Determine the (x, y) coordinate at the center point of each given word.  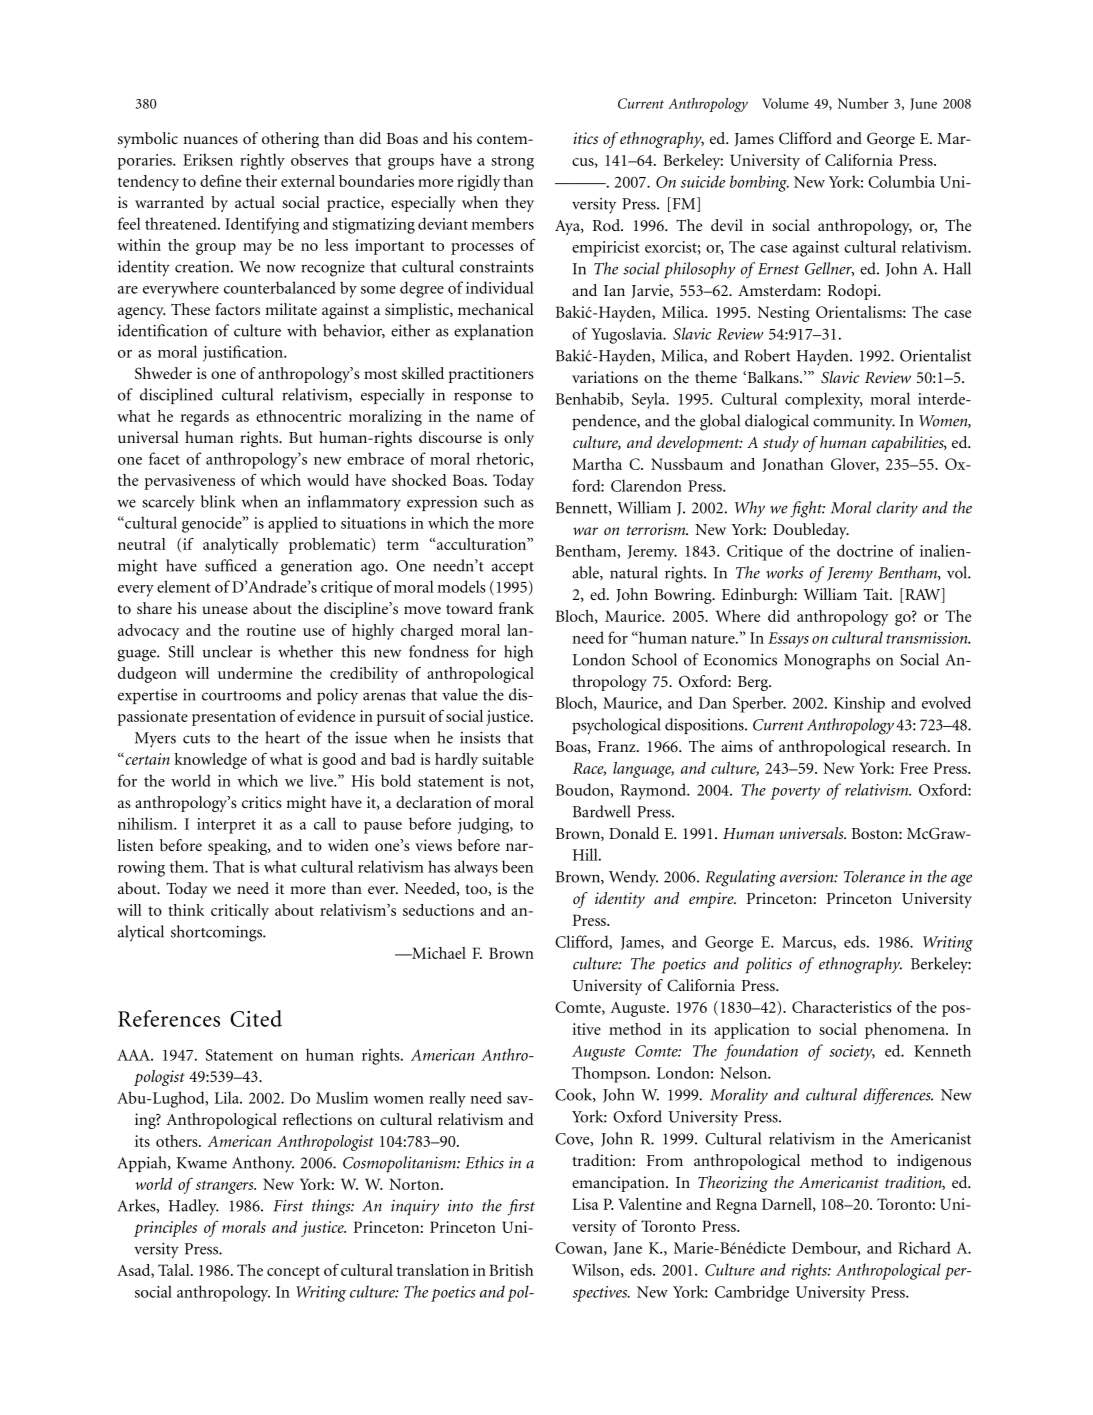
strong (512, 163)
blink (218, 501)
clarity (897, 509)
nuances (210, 140)
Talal (175, 1270)
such (499, 501)
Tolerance (874, 876)
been (517, 866)
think (186, 910)
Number (863, 103)
